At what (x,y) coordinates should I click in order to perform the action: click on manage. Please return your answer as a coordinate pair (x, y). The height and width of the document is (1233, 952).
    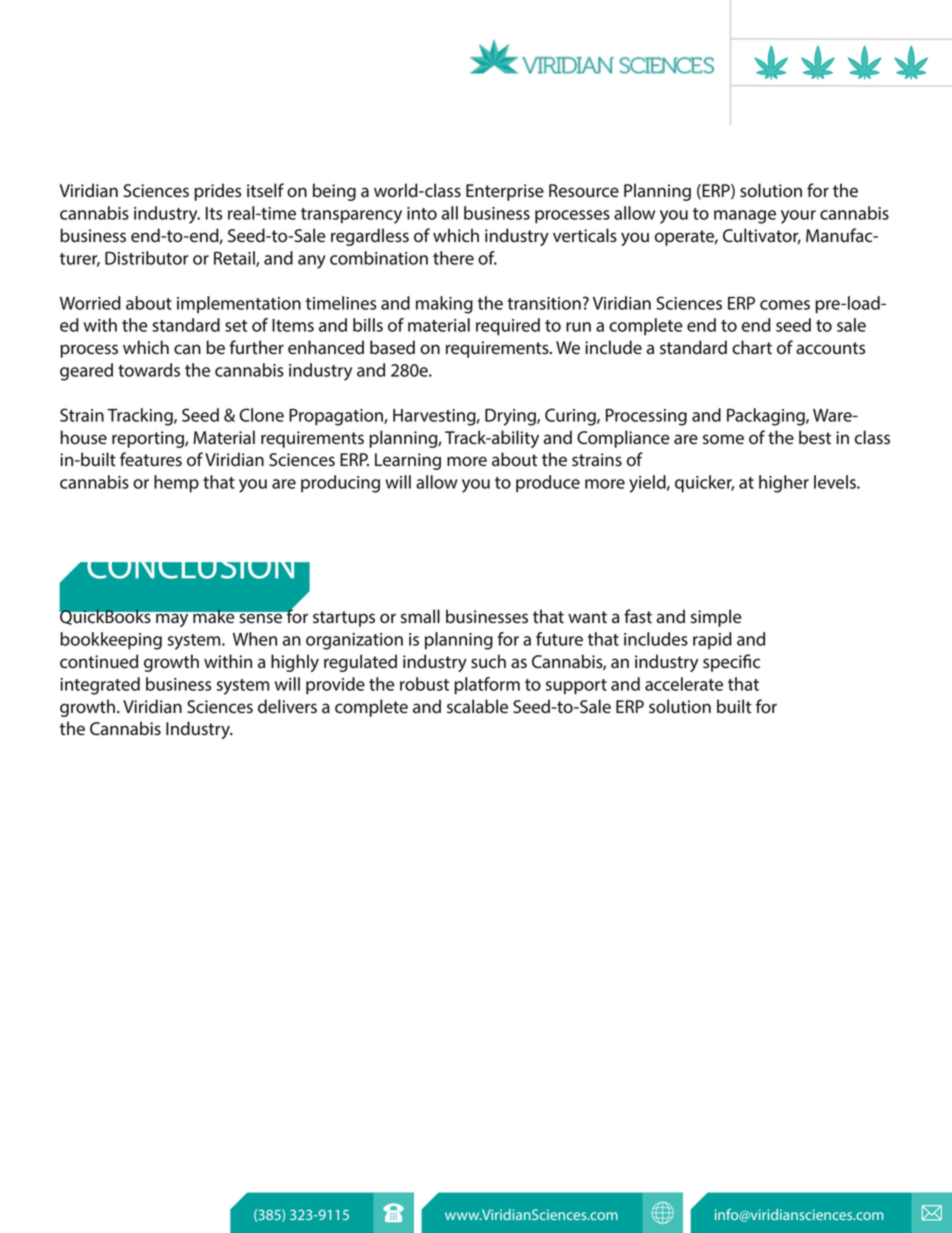
    Looking at the image, I should click on (745, 217).
